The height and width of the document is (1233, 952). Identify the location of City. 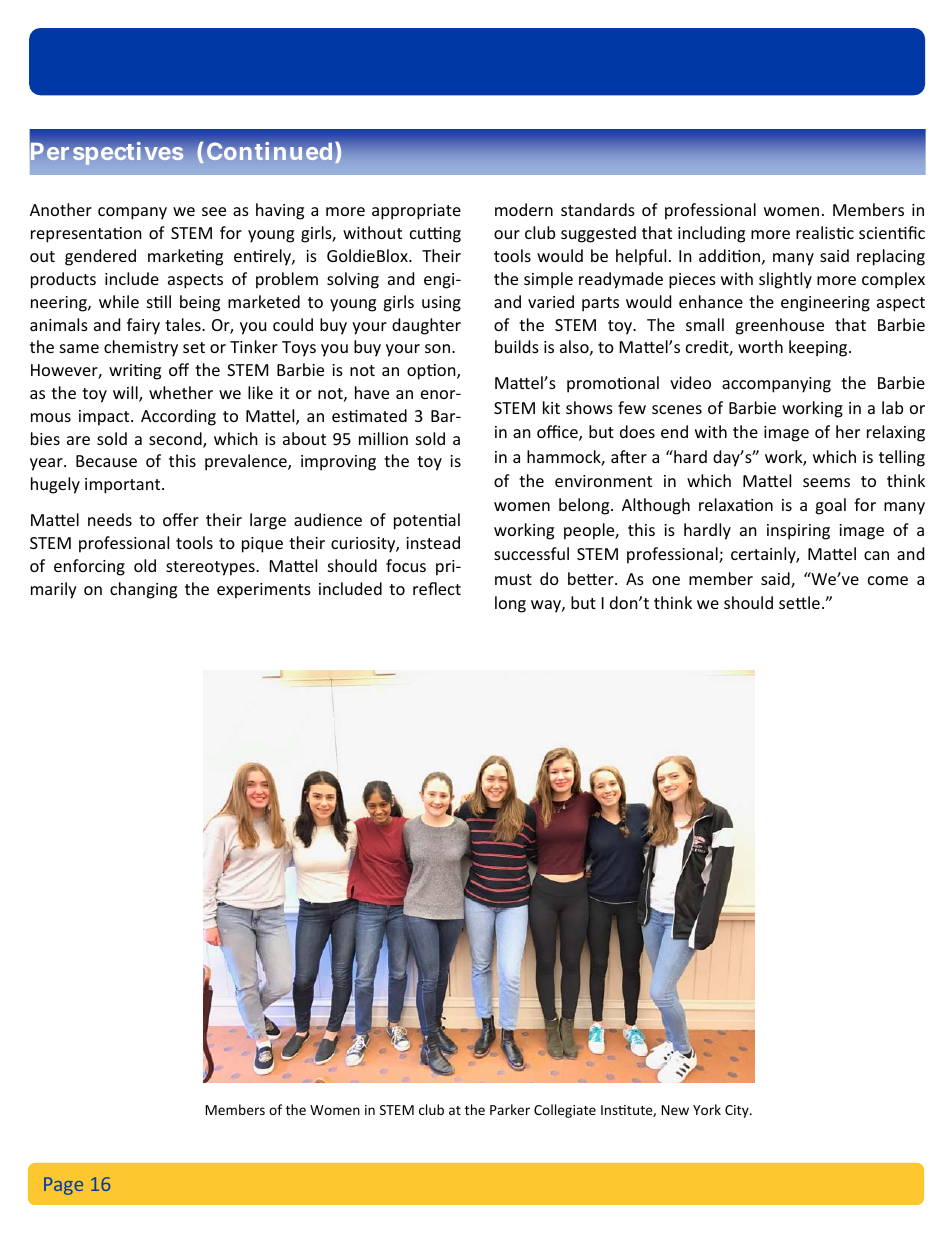
(738, 1111).
